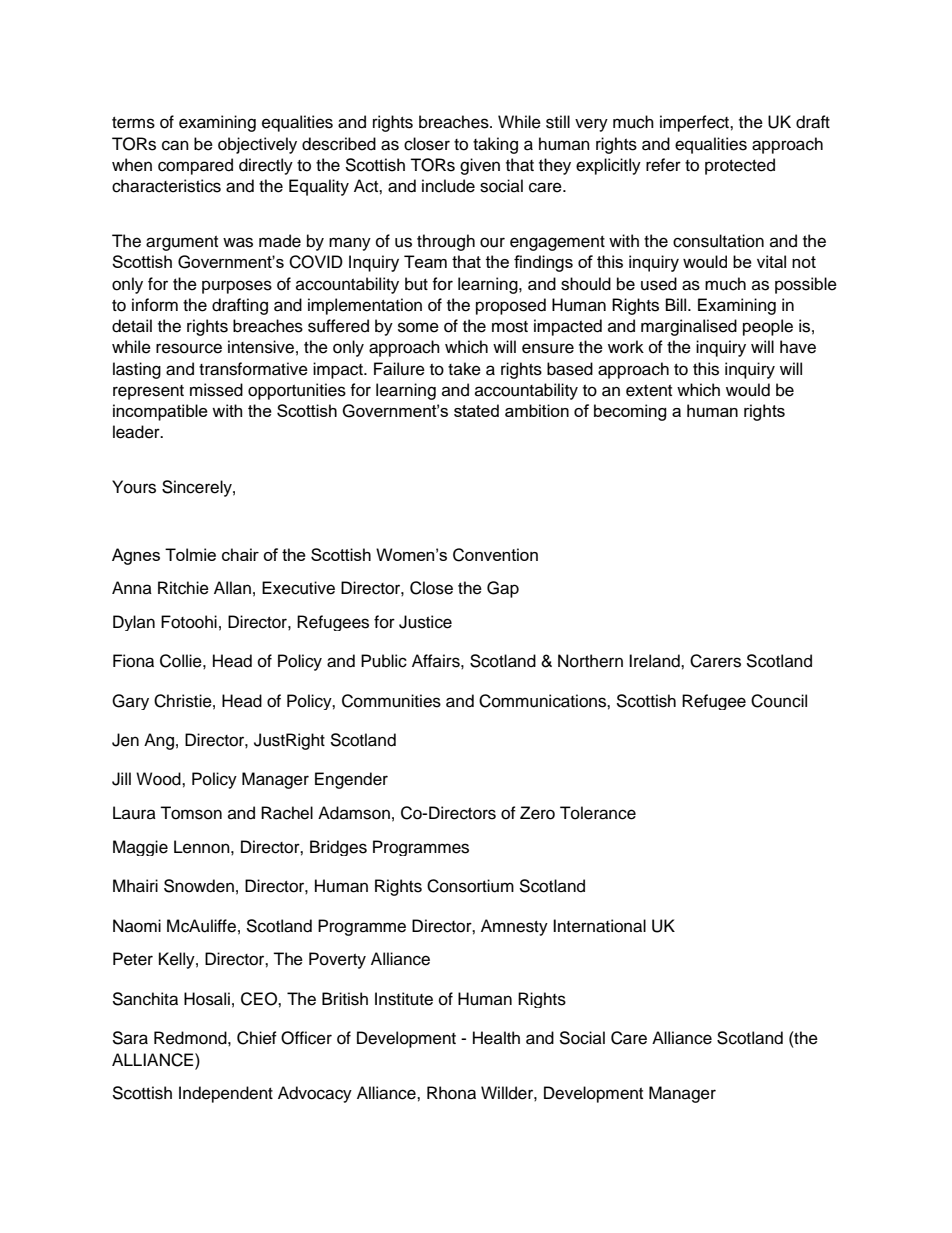 The image size is (952, 1233). Describe the element at coordinates (195, 166) in the document. I see `compared` at that location.
